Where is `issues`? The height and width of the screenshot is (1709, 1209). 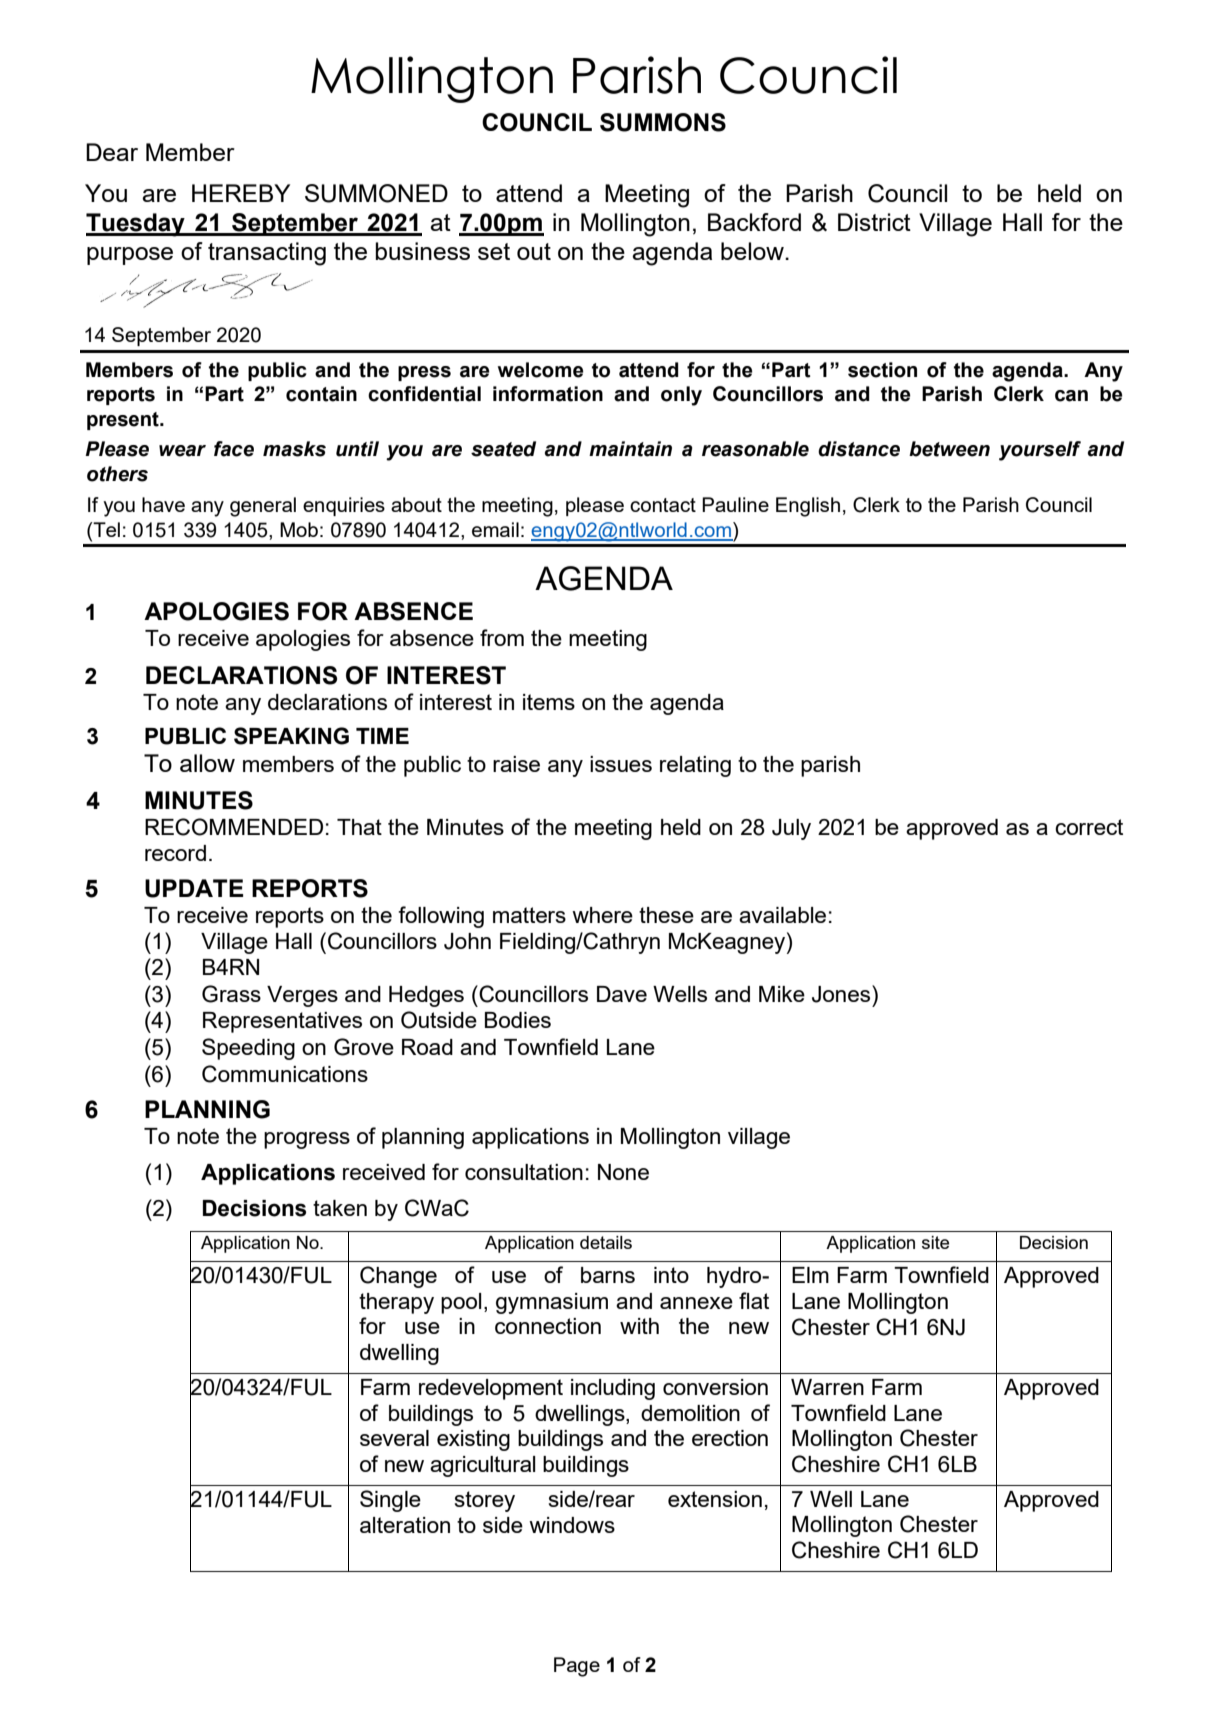
issues is located at coordinates (621, 764).
